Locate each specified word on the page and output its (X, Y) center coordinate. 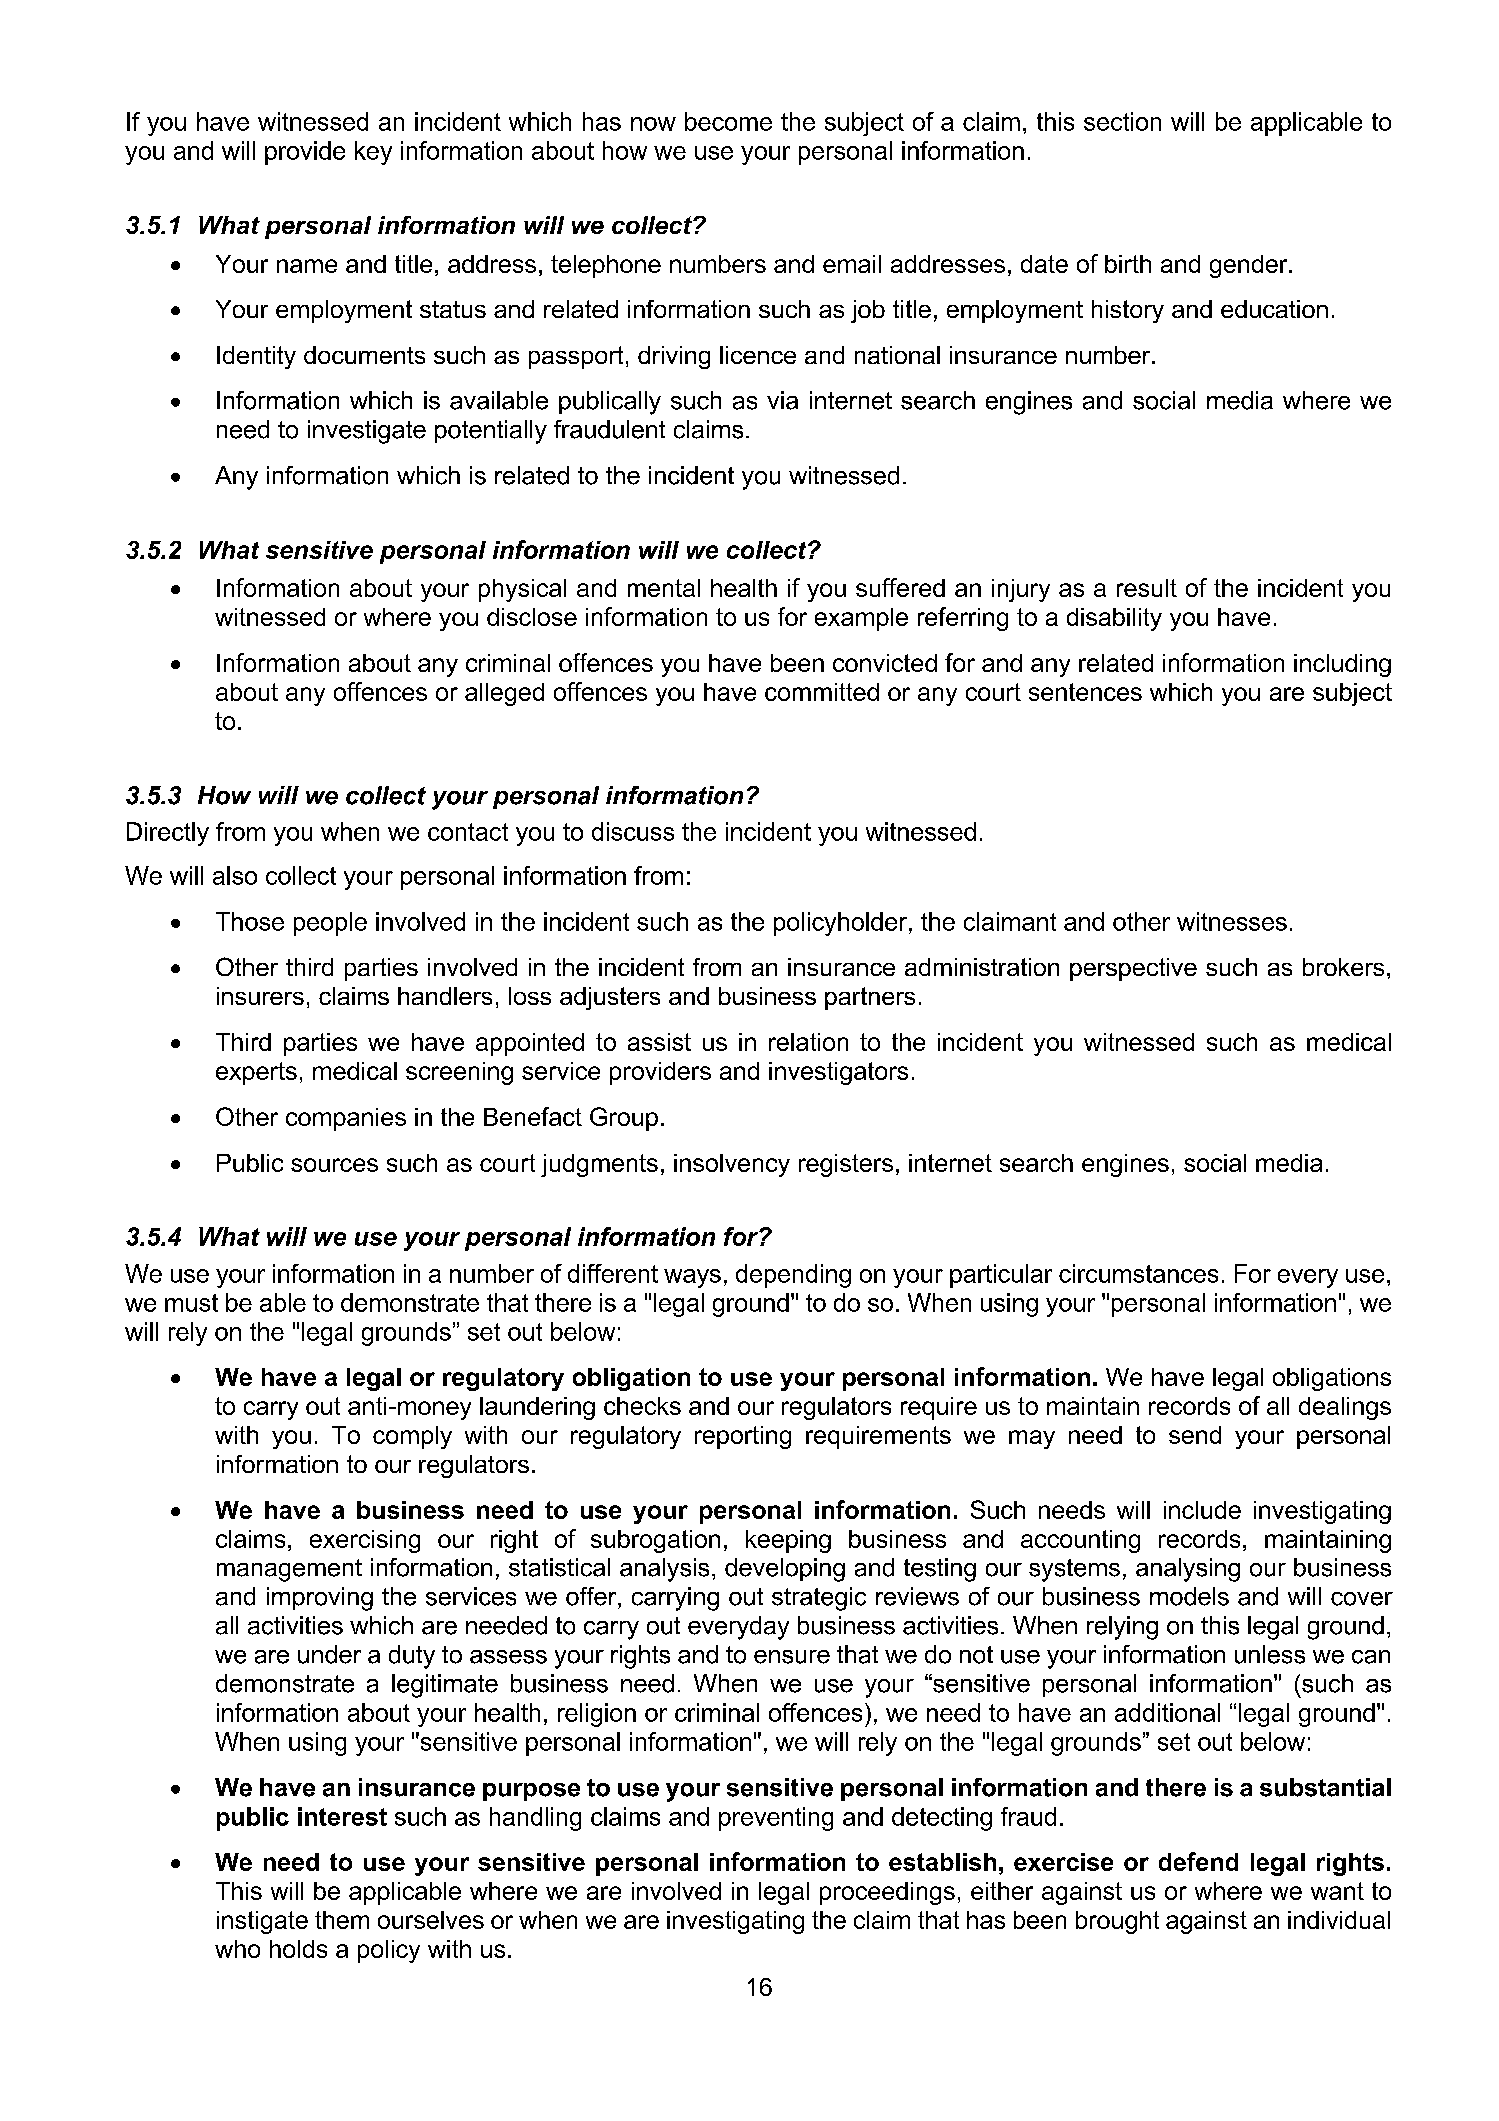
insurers (260, 996)
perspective (1133, 969)
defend (1198, 1861)
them (342, 1920)
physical (522, 590)
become (728, 121)
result (1147, 588)
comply (412, 1437)
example (861, 619)
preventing (776, 1819)
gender (1250, 266)
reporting (743, 1437)
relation (808, 1042)
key (373, 153)
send (1195, 1435)
